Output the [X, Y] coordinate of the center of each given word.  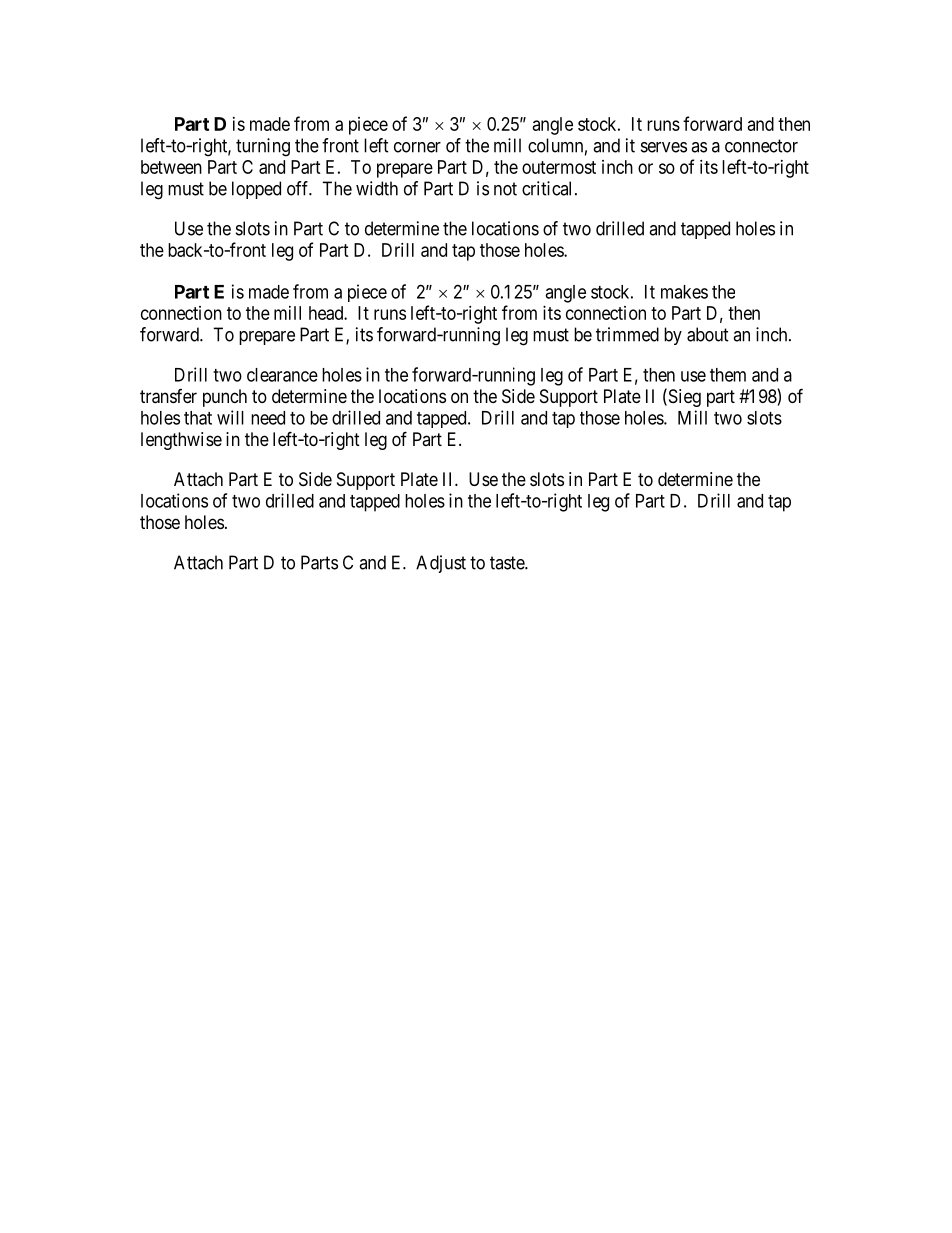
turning [263, 147]
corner [417, 147]
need [268, 418]
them [728, 375]
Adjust [441, 564]
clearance [282, 375]
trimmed [627, 334]
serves [664, 147]
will [230, 417]
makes [684, 292]
